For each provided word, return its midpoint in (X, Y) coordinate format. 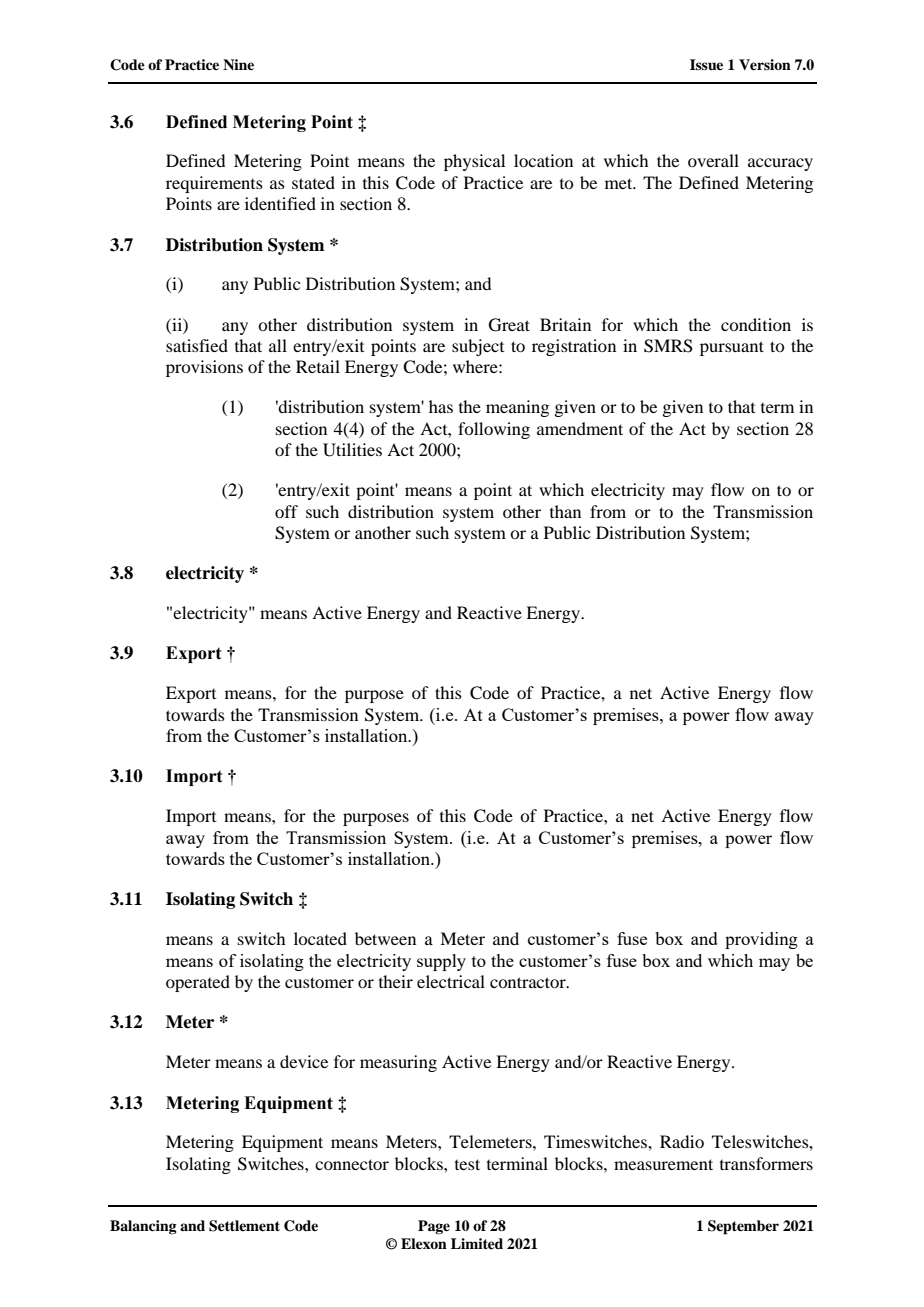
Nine (238, 64)
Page (434, 1227)
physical (474, 162)
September (743, 1227)
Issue (706, 64)
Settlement (244, 1226)
